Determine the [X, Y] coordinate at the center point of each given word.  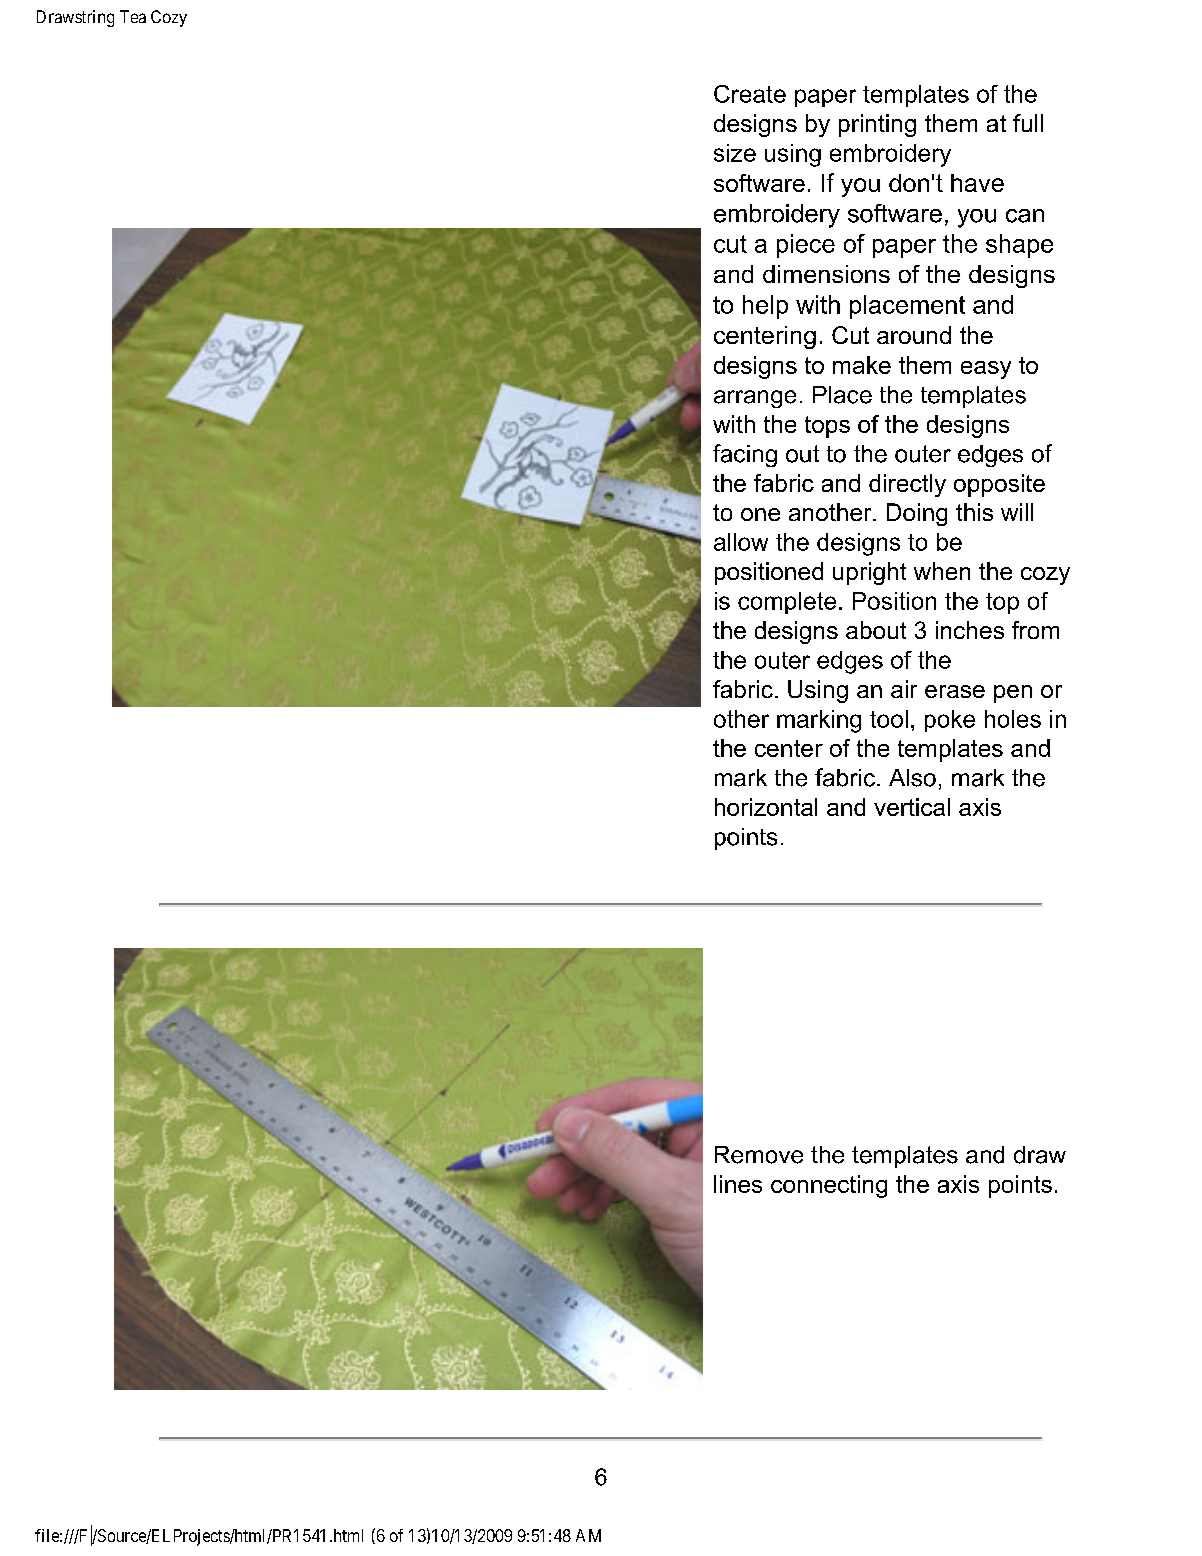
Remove [759, 1155]
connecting [829, 1186]
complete [787, 603]
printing [877, 125]
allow [741, 542]
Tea [133, 16]
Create [750, 94]
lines [738, 1184]
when [942, 571]
